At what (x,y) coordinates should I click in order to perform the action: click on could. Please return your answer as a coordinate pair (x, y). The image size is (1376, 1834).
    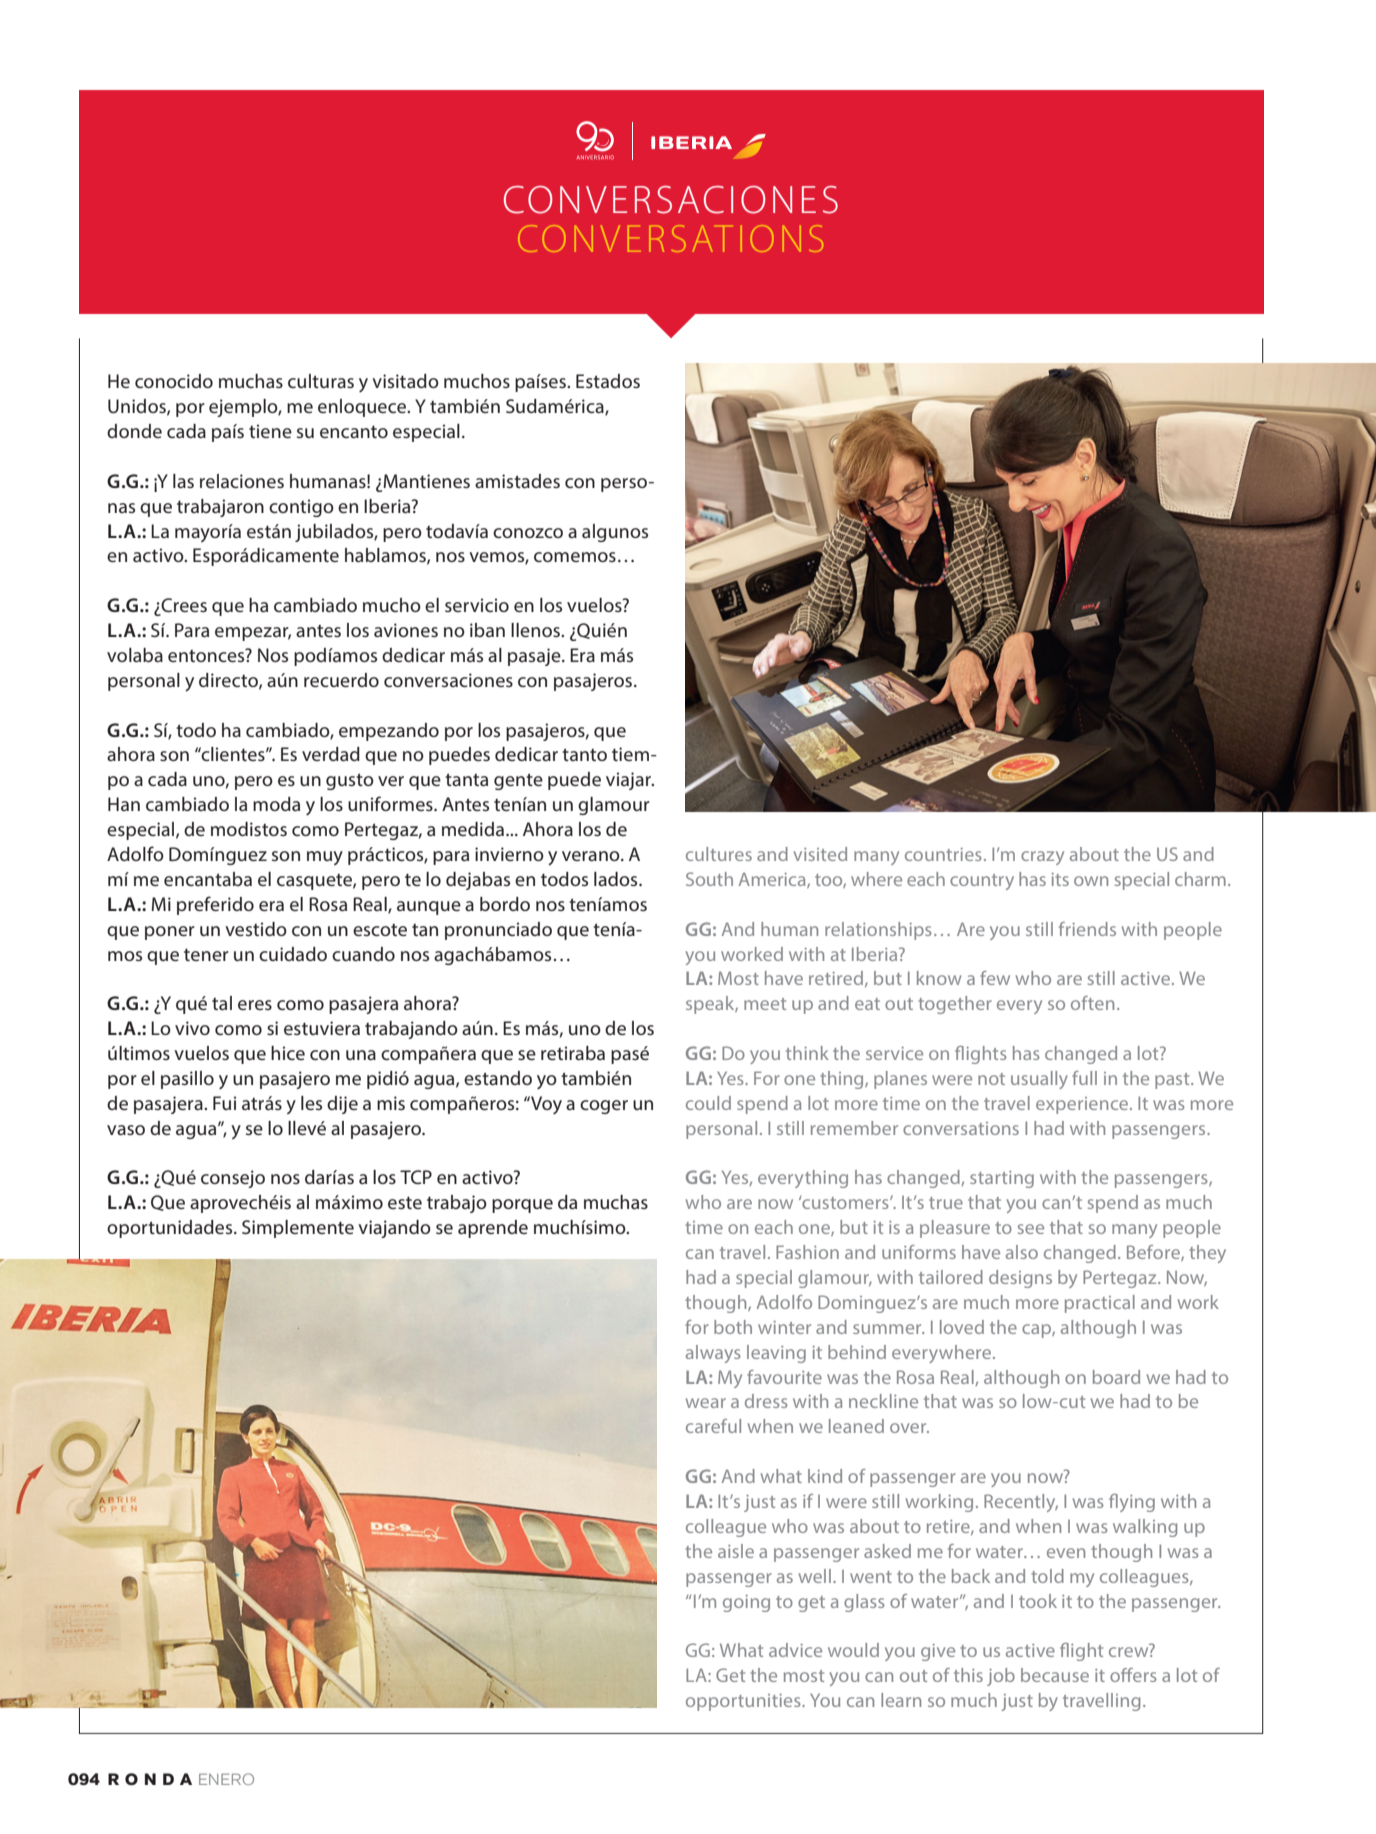
    Looking at the image, I should click on (708, 1103).
